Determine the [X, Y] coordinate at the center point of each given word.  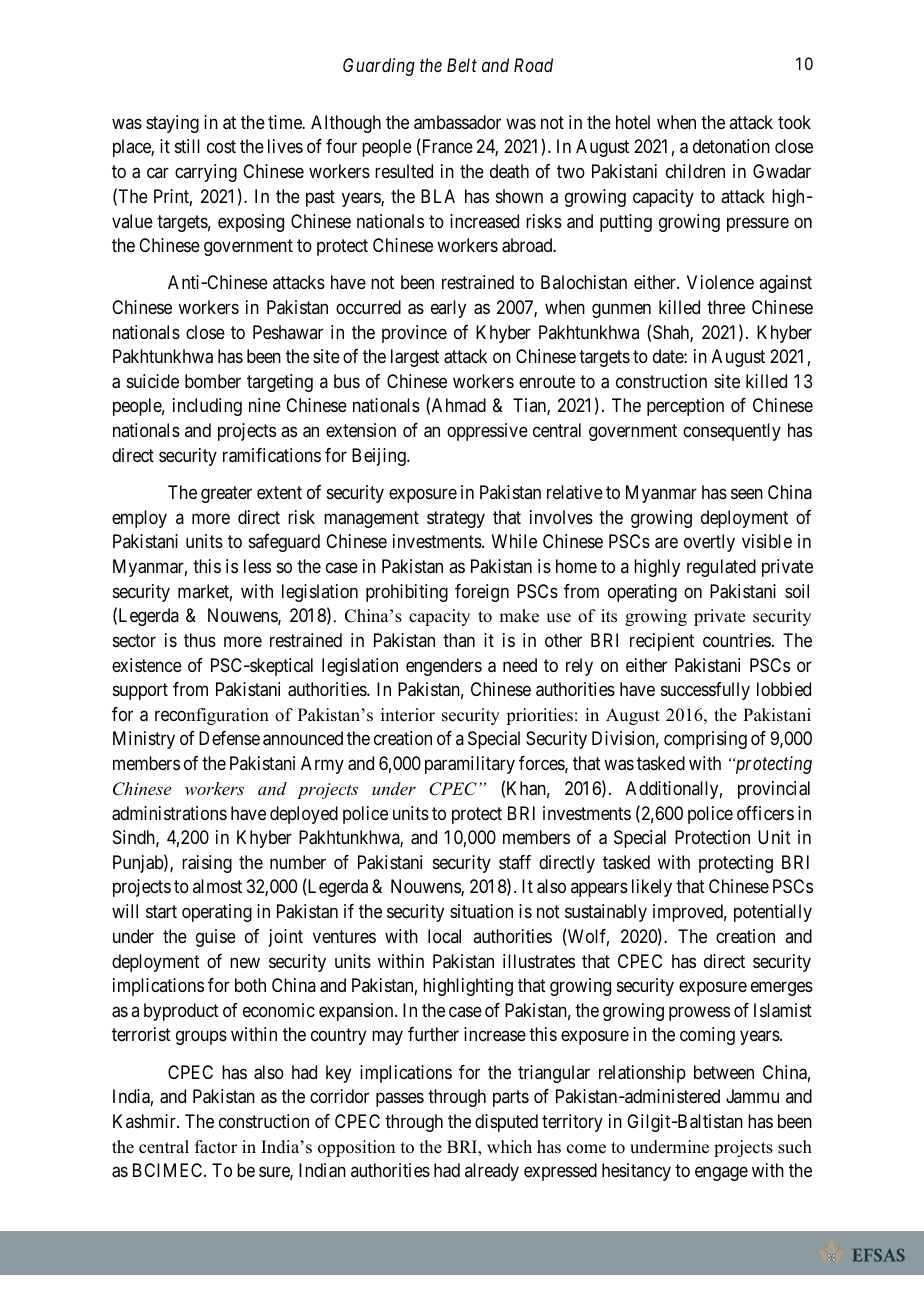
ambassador [457, 122]
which [509, 1147]
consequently [732, 432]
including [207, 407]
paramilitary [470, 765]
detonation [731, 146]
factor [216, 1147]
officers [765, 813]
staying [172, 124]
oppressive [487, 432]
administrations [169, 813]
